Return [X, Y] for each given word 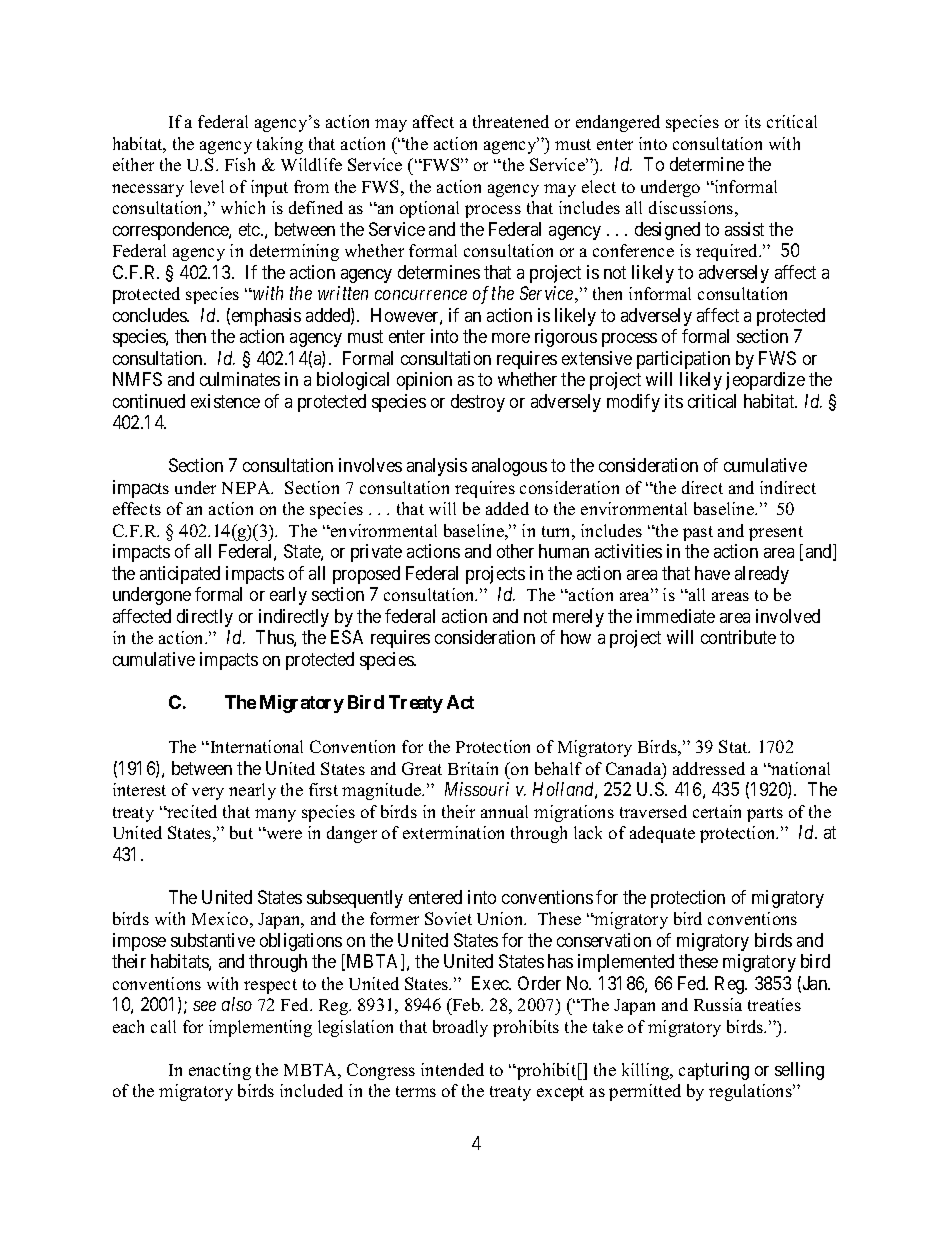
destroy [478, 403]
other [515, 551]
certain [717, 811]
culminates [240, 379]
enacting [220, 1071]
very [208, 793]
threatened [511, 121]
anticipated [180, 575]
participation [683, 360]
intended [452, 1069]
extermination [453, 832]
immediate [676, 616]
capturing [714, 1071]
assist [744, 229]
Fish [240, 164]
